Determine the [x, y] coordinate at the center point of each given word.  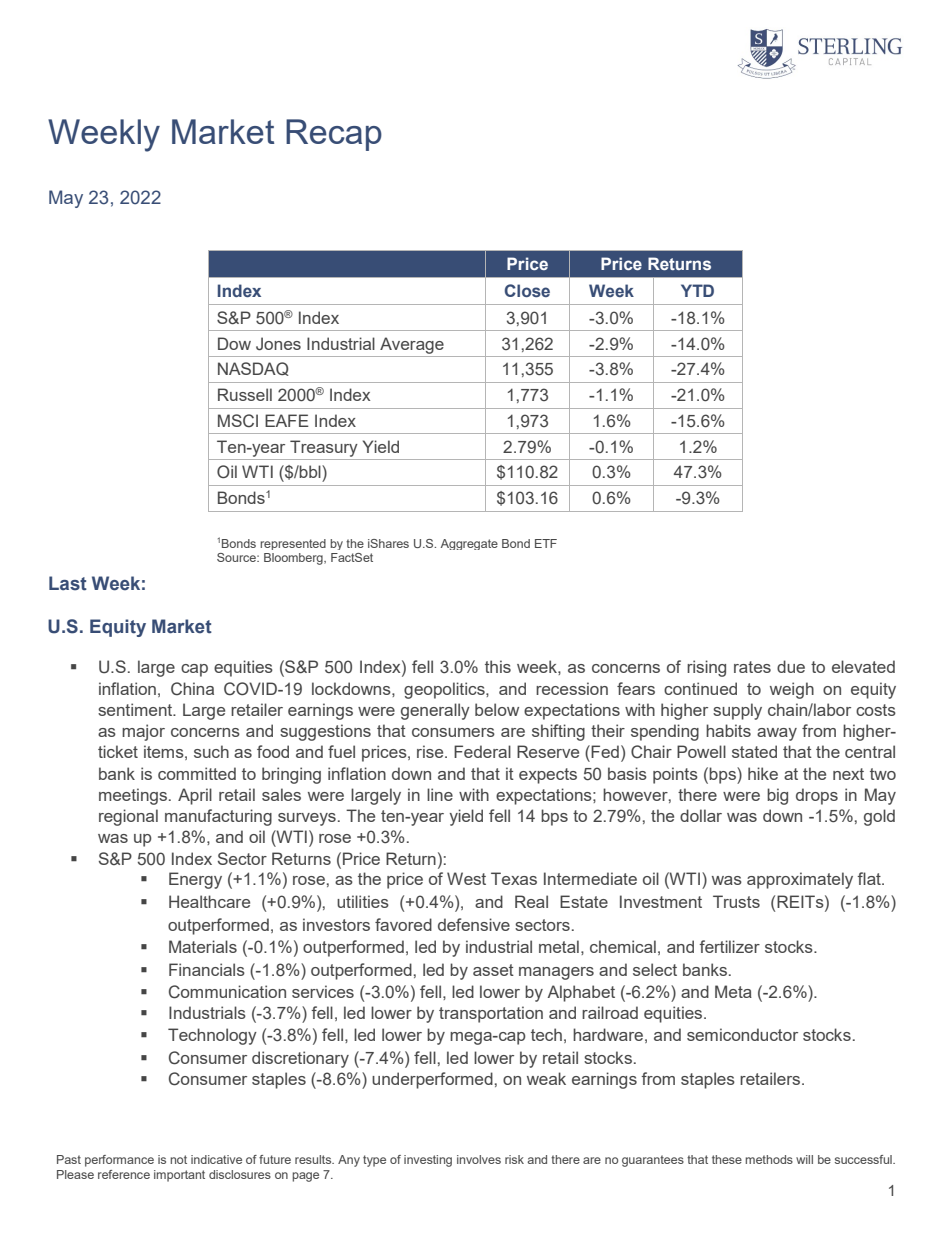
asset [493, 970]
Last [68, 583]
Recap [334, 135]
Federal [482, 751]
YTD [697, 290]
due [791, 666]
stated [754, 751]
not [178, 1159]
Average [412, 345]
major [143, 732]
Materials [203, 946]
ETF [546, 543]
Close [527, 291]
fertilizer [729, 946]
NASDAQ [253, 369]
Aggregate [469, 544]
